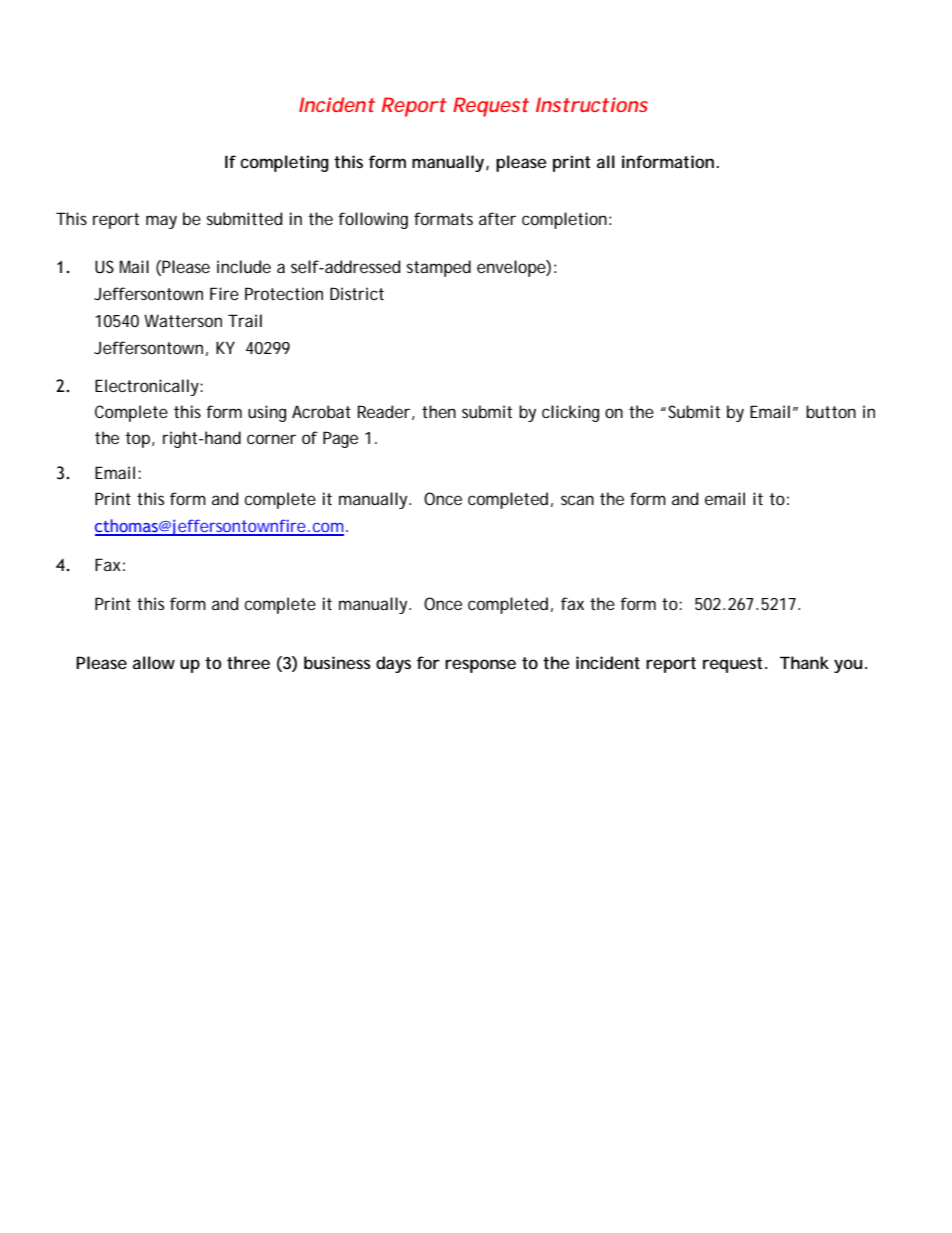 This screenshot has width=952, height=1233. What do you see at coordinates (480, 666) in the screenshot?
I see `response` at bounding box center [480, 666].
